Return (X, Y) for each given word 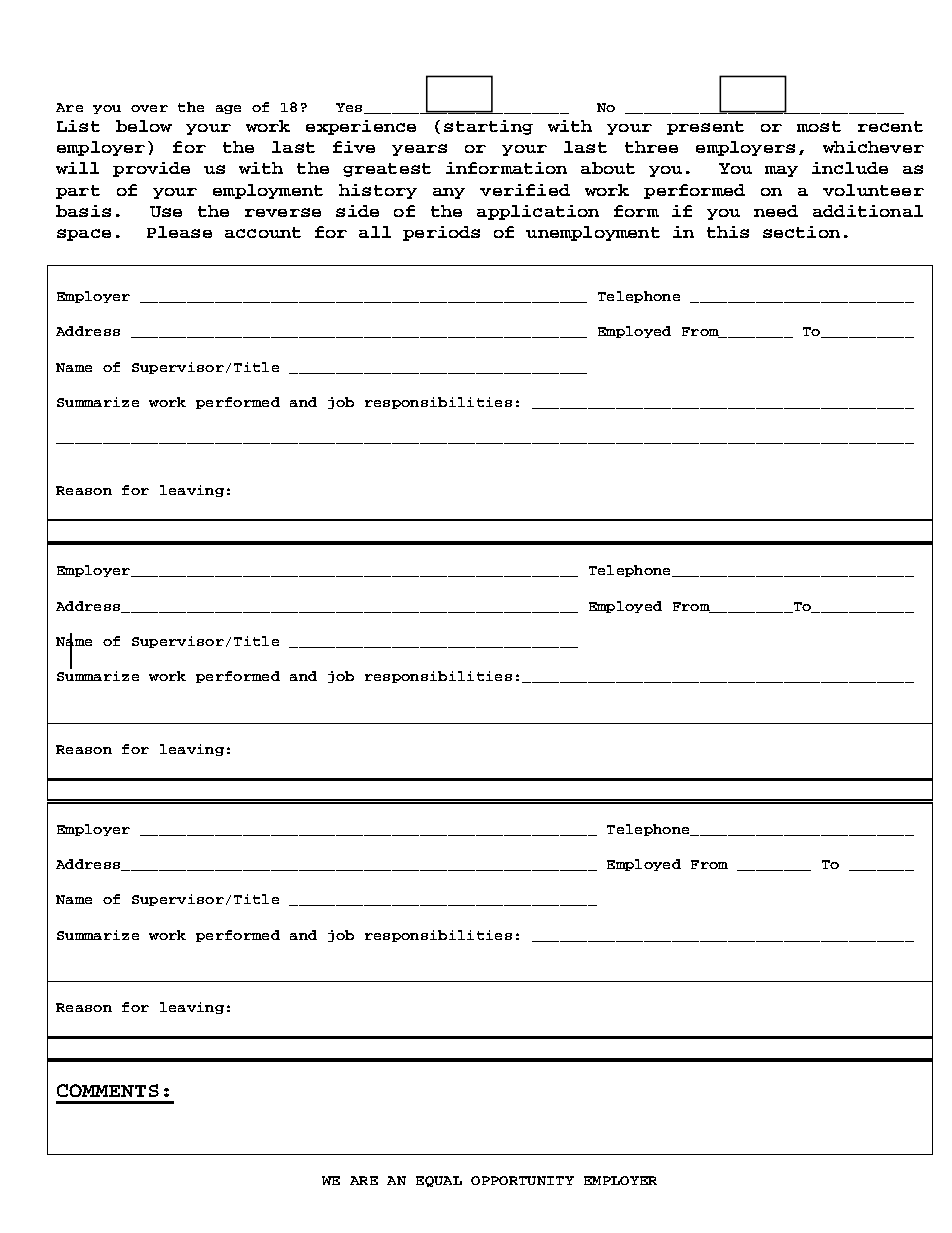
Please (179, 232)
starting (488, 127)
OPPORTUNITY (522, 1180)
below (144, 126)
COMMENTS (108, 1090)
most (819, 126)
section (801, 232)
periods (441, 233)
